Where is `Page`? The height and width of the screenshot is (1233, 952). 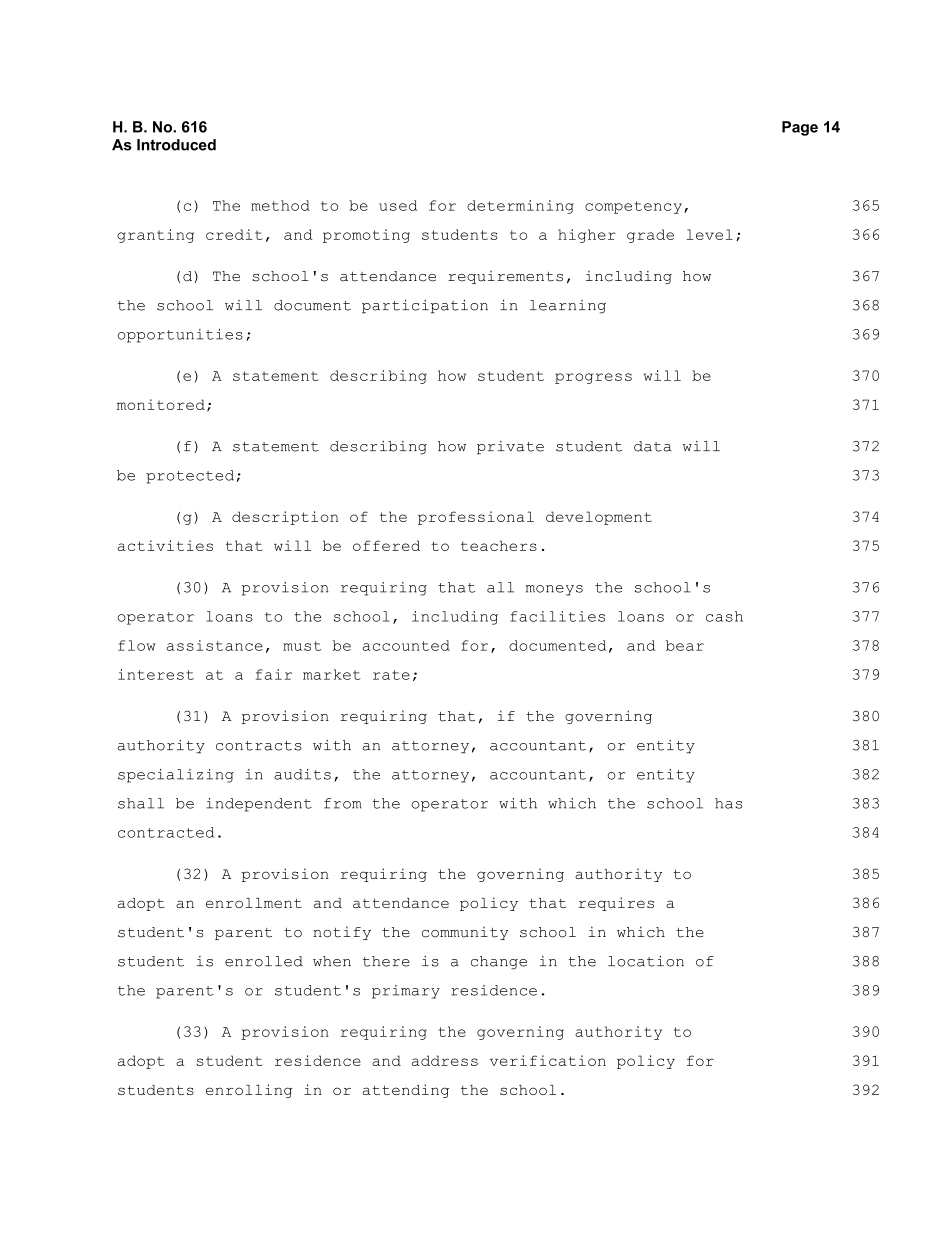 Page is located at coordinates (800, 128).
